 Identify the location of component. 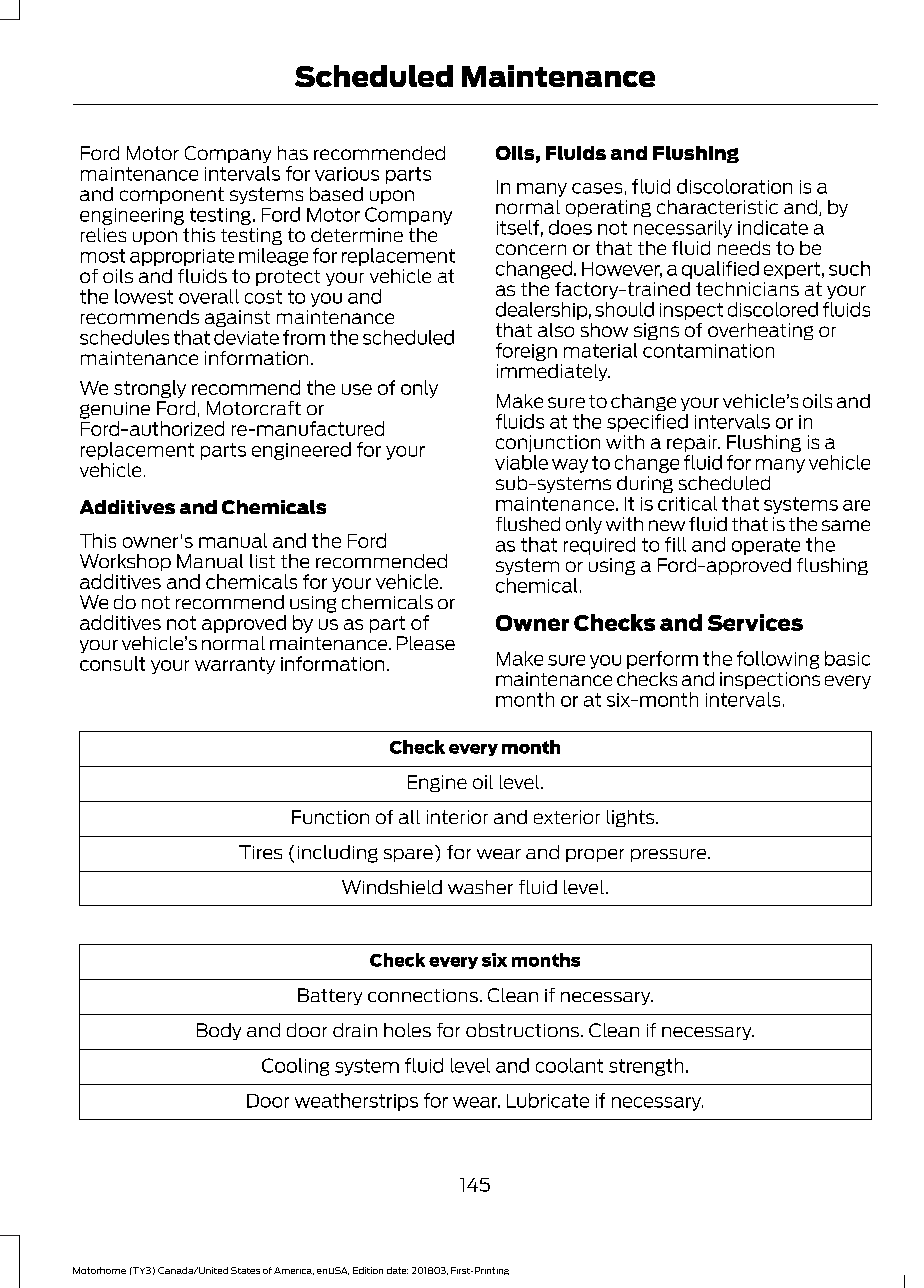
(172, 195).
